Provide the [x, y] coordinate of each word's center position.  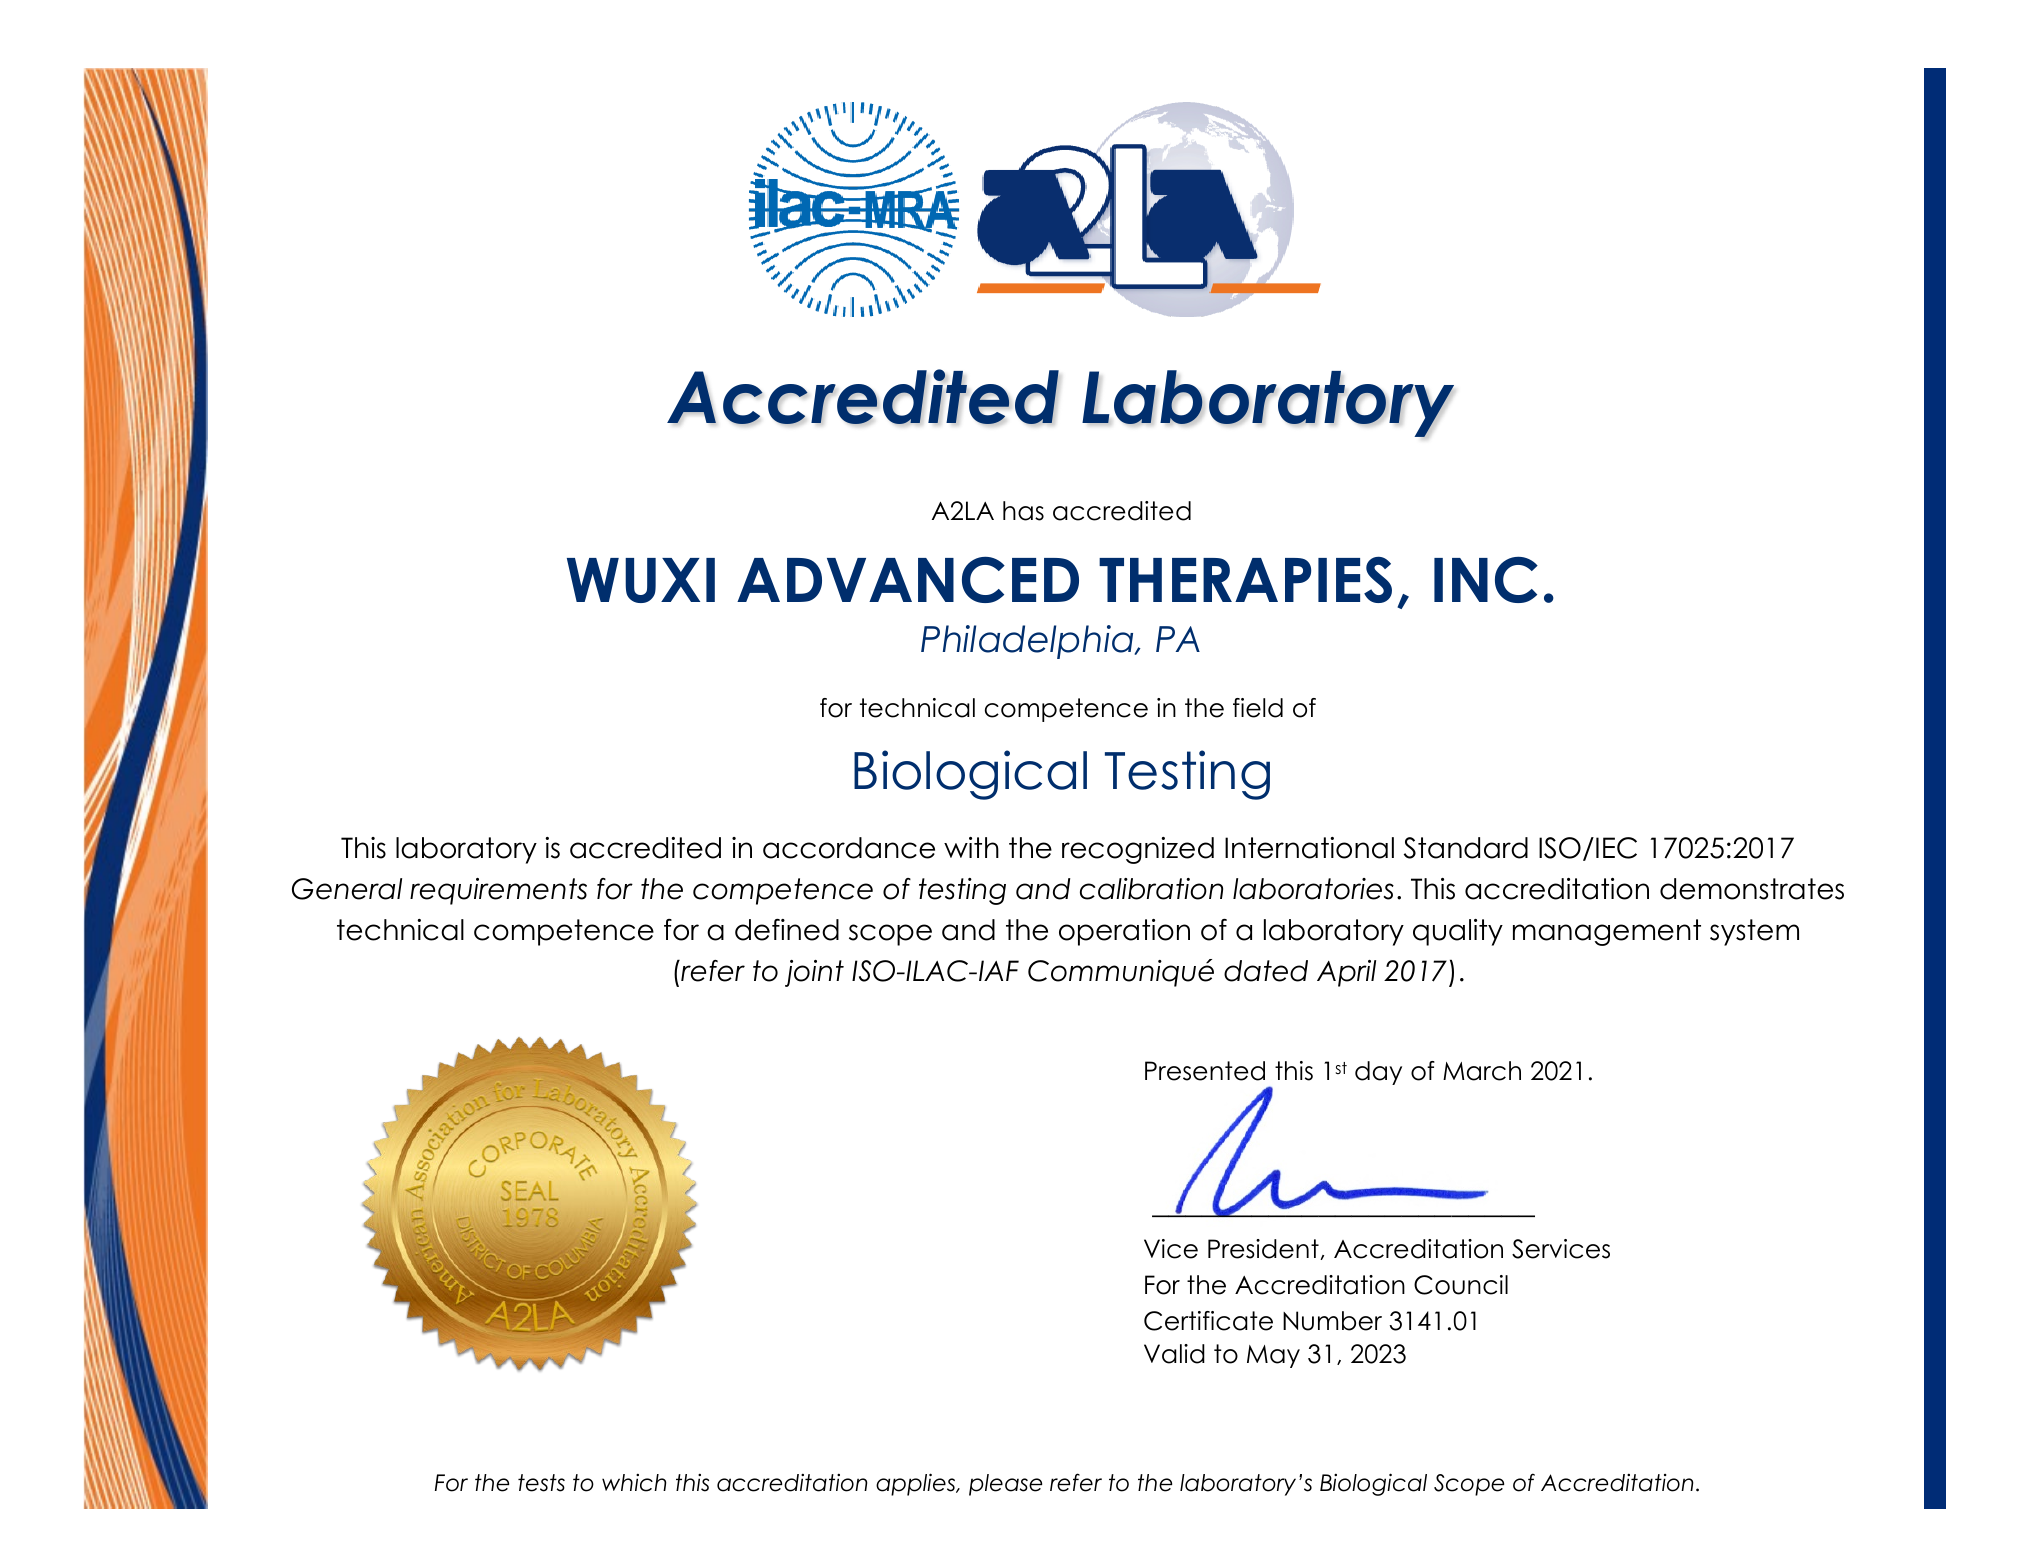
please [1005, 1485]
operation [1124, 932]
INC [1486, 580]
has [1023, 511]
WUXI [641, 580]
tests [541, 1483]
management [1607, 932]
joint [814, 973]
